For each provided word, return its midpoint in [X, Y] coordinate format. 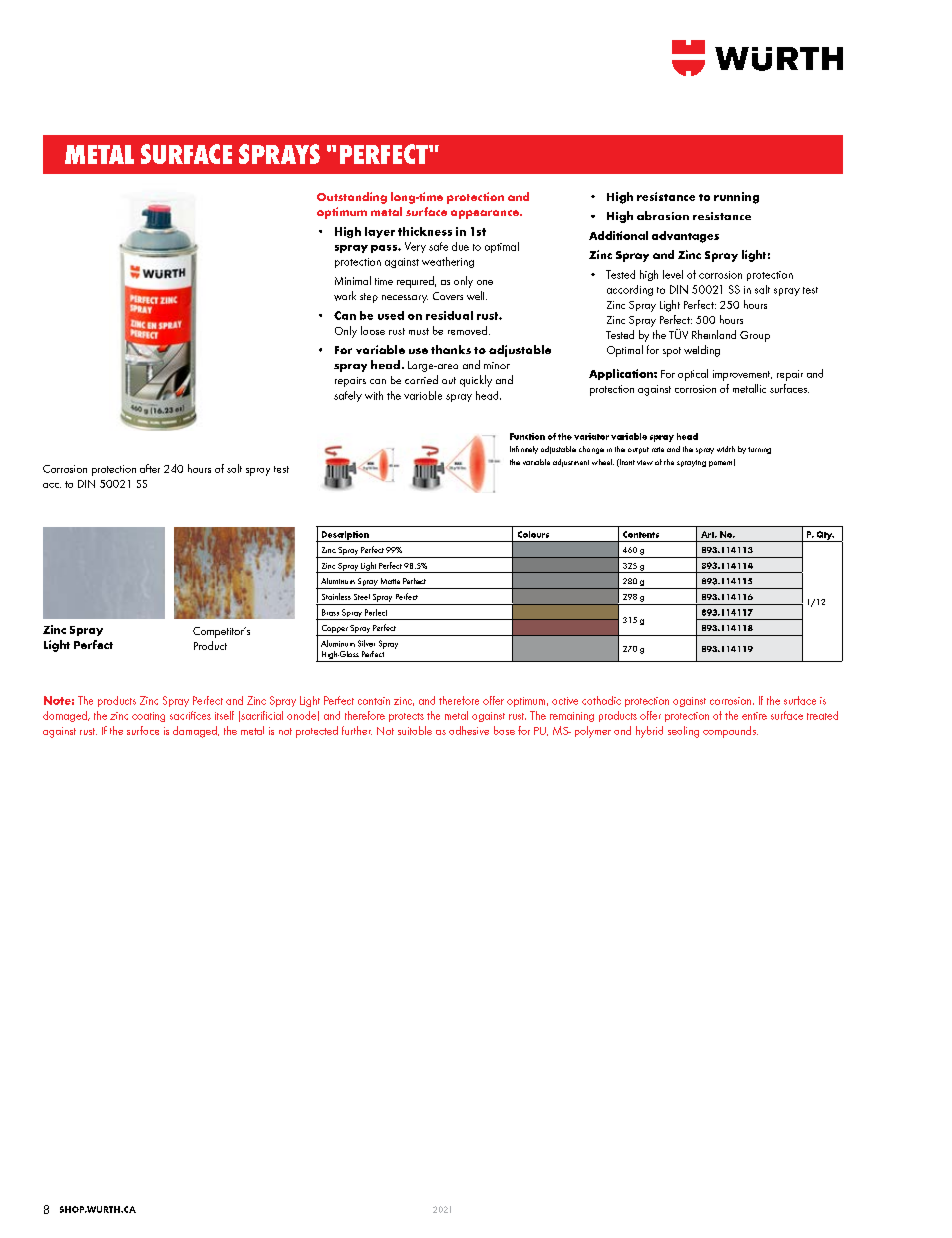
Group [755, 336]
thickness [425, 231]
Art [709, 534]
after [150, 468]
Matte [390, 581]
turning [759, 450]
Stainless [336, 596]
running [736, 198]
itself [224, 715]
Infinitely [524, 450]
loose [373, 330]
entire [754, 716]
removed [467, 330]
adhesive [469, 730]
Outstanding [352, 198]
